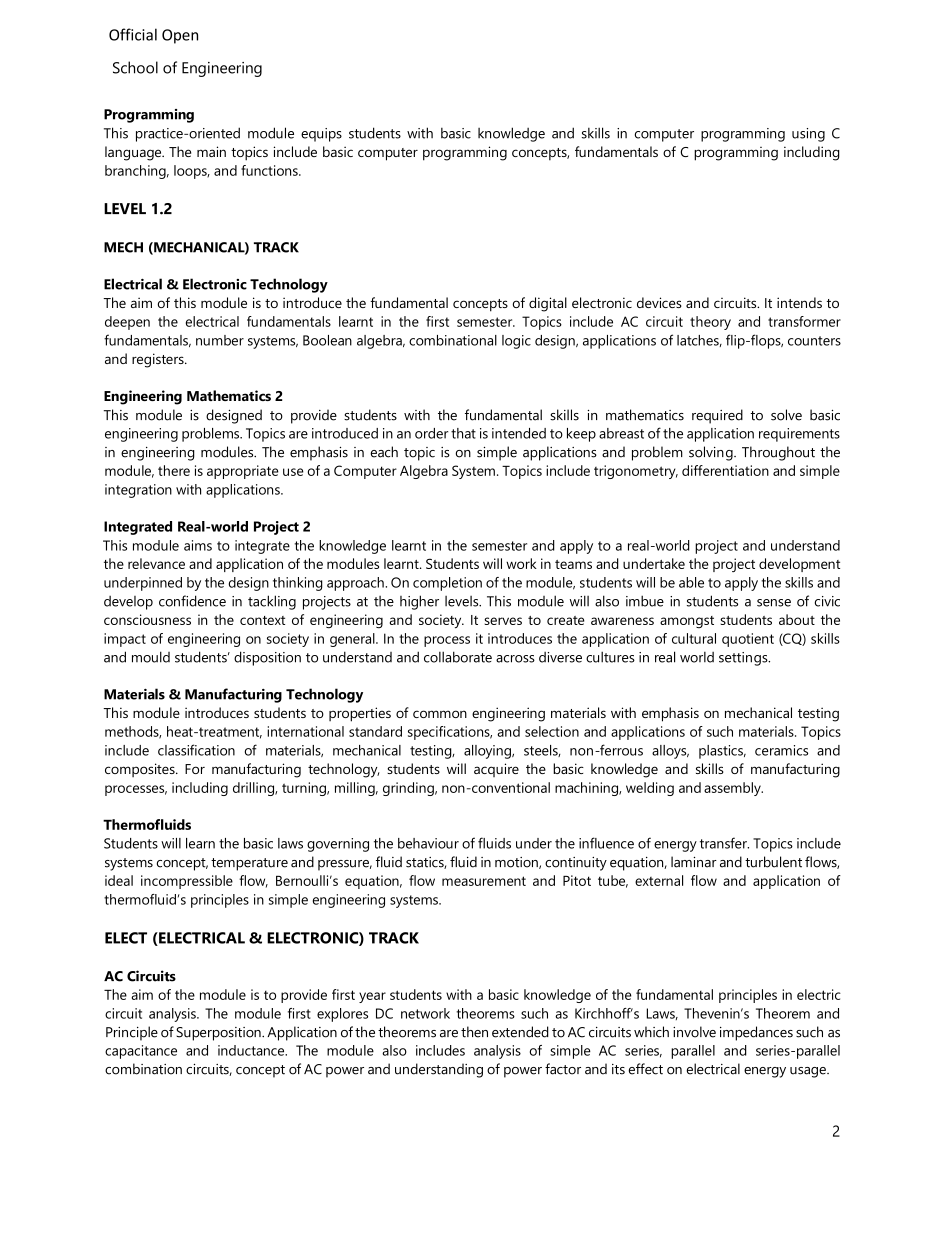  Describe the element at coordinates (220, 340) in the screenshot. I see `number` at that location.
